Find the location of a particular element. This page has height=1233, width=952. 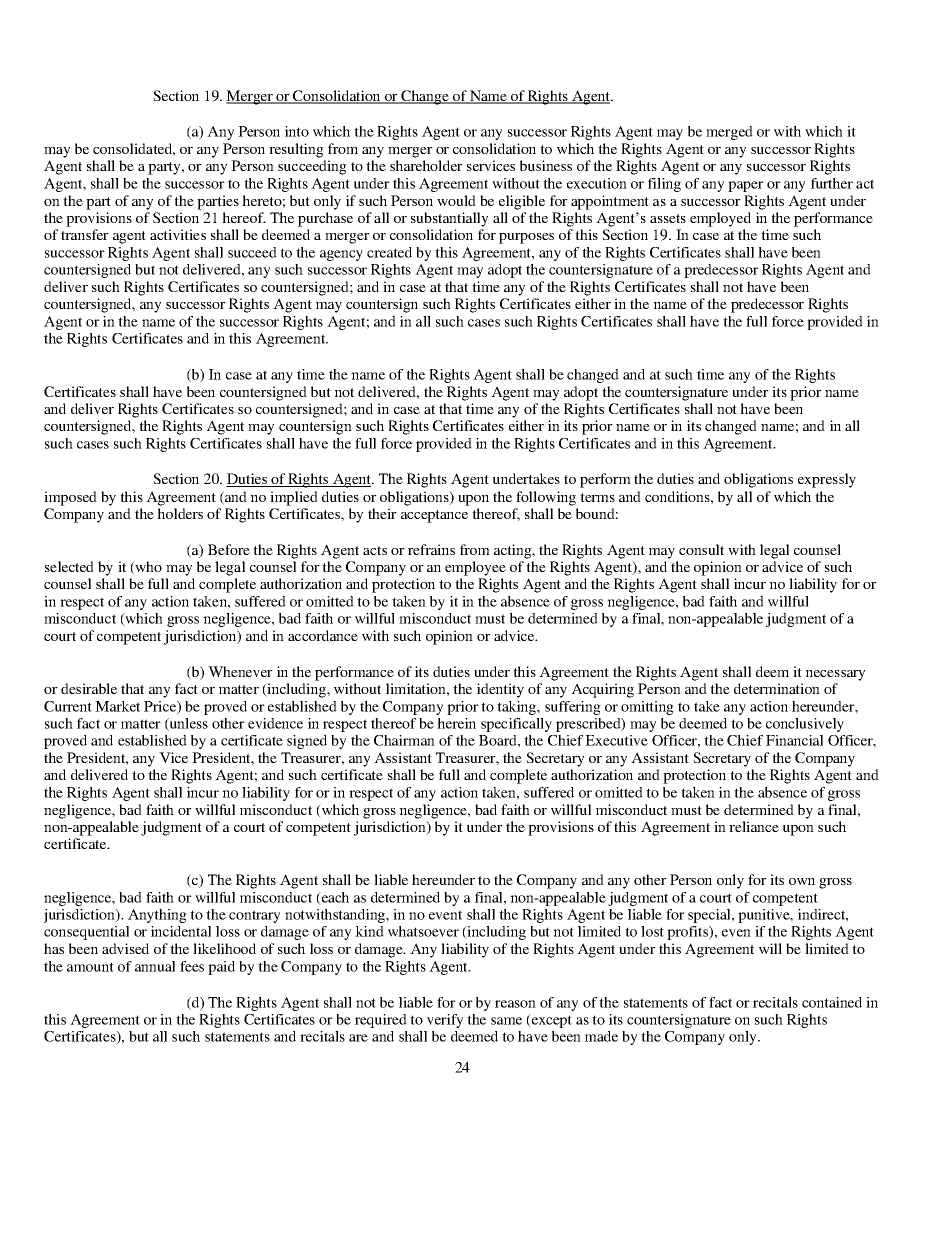

shareholder is located at coordinates (426, 165).
